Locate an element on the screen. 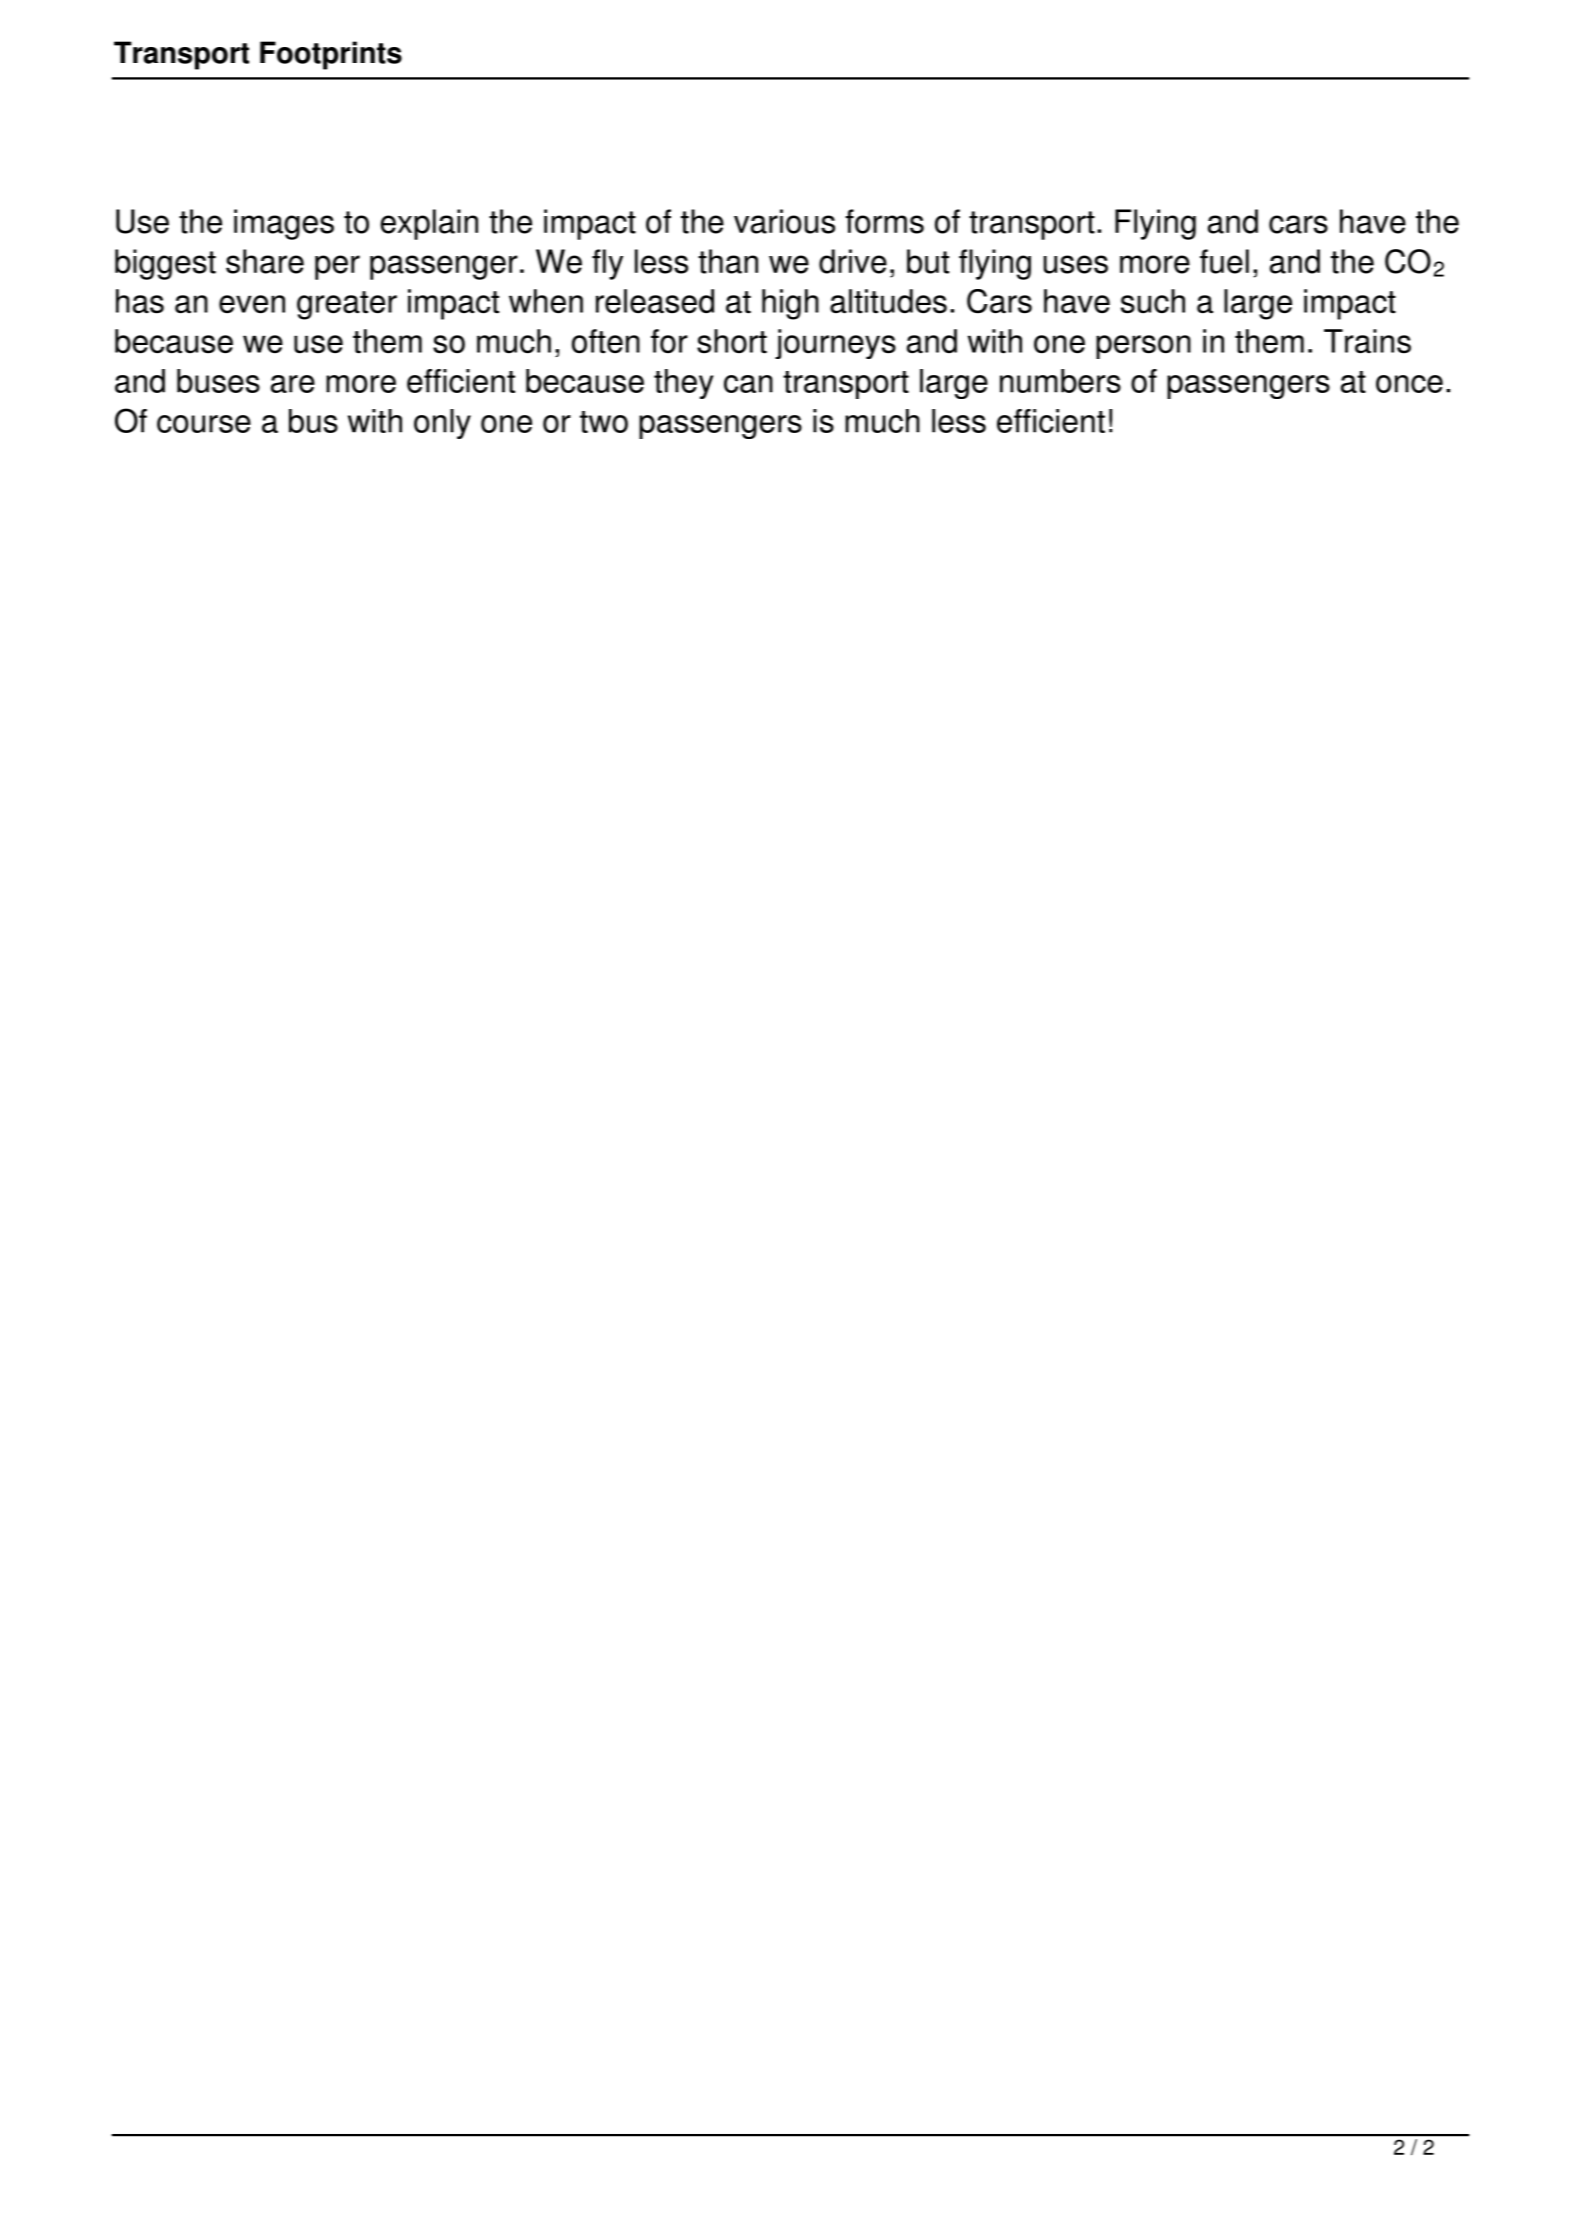 The image size is (1581, 2237). forms is located at coordinates (885, 221).
